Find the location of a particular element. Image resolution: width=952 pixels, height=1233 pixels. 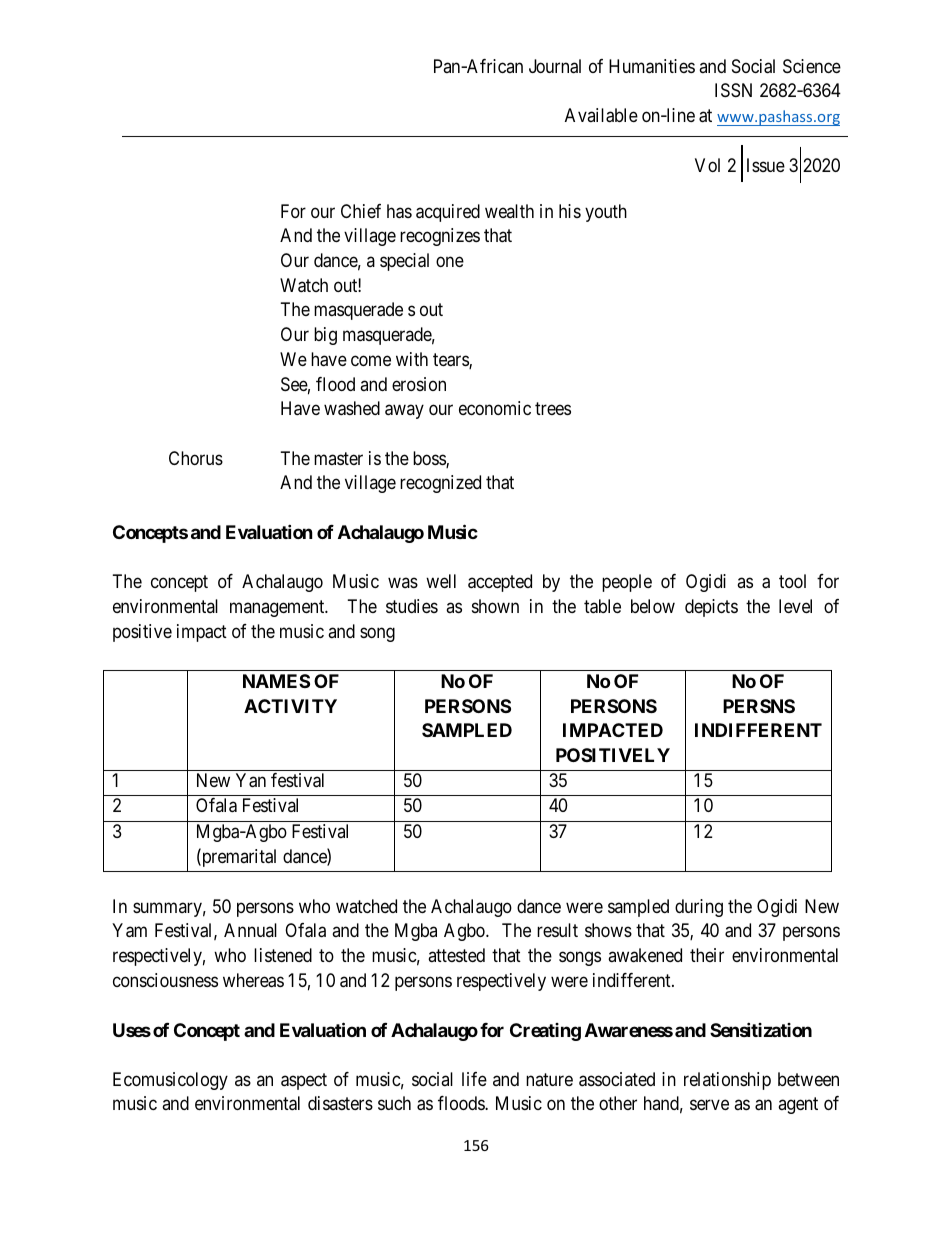

Journal is located at coordinates (555, 66).
